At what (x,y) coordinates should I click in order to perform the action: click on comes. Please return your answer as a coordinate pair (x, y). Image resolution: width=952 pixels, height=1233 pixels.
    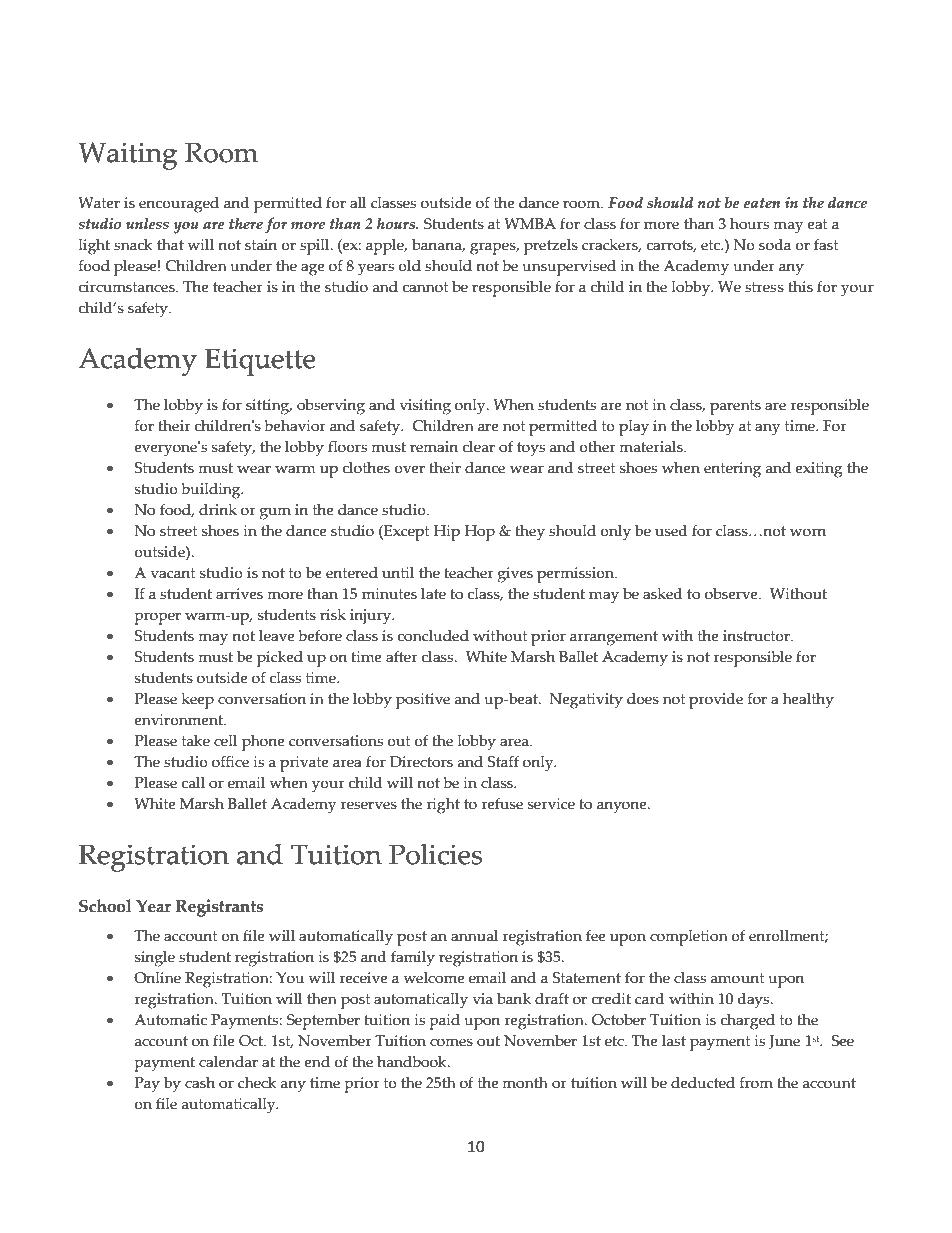
    Looking at the image, I should click on (451, 1042).
